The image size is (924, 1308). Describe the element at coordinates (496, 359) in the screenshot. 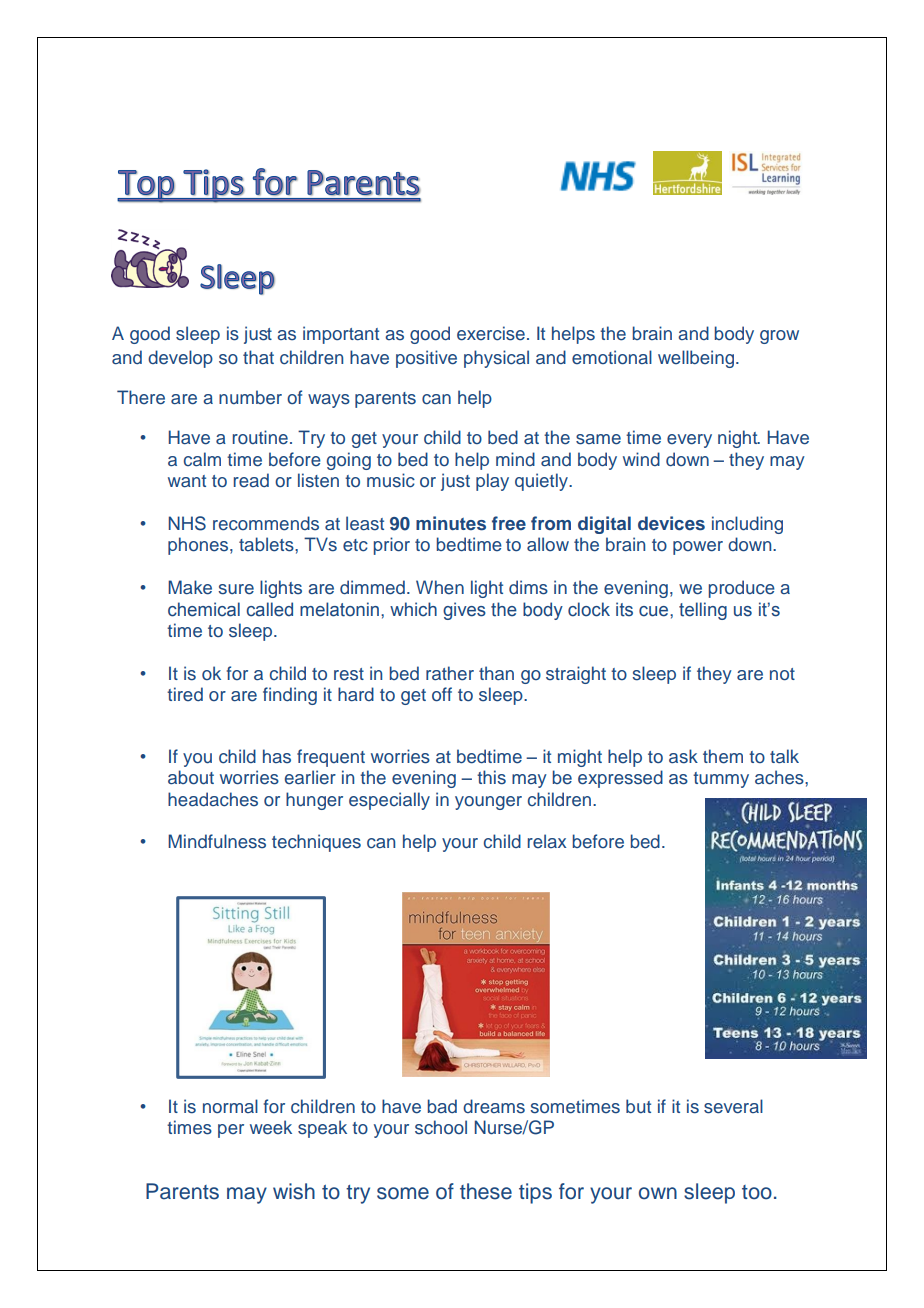

I see `physical` at that location.
